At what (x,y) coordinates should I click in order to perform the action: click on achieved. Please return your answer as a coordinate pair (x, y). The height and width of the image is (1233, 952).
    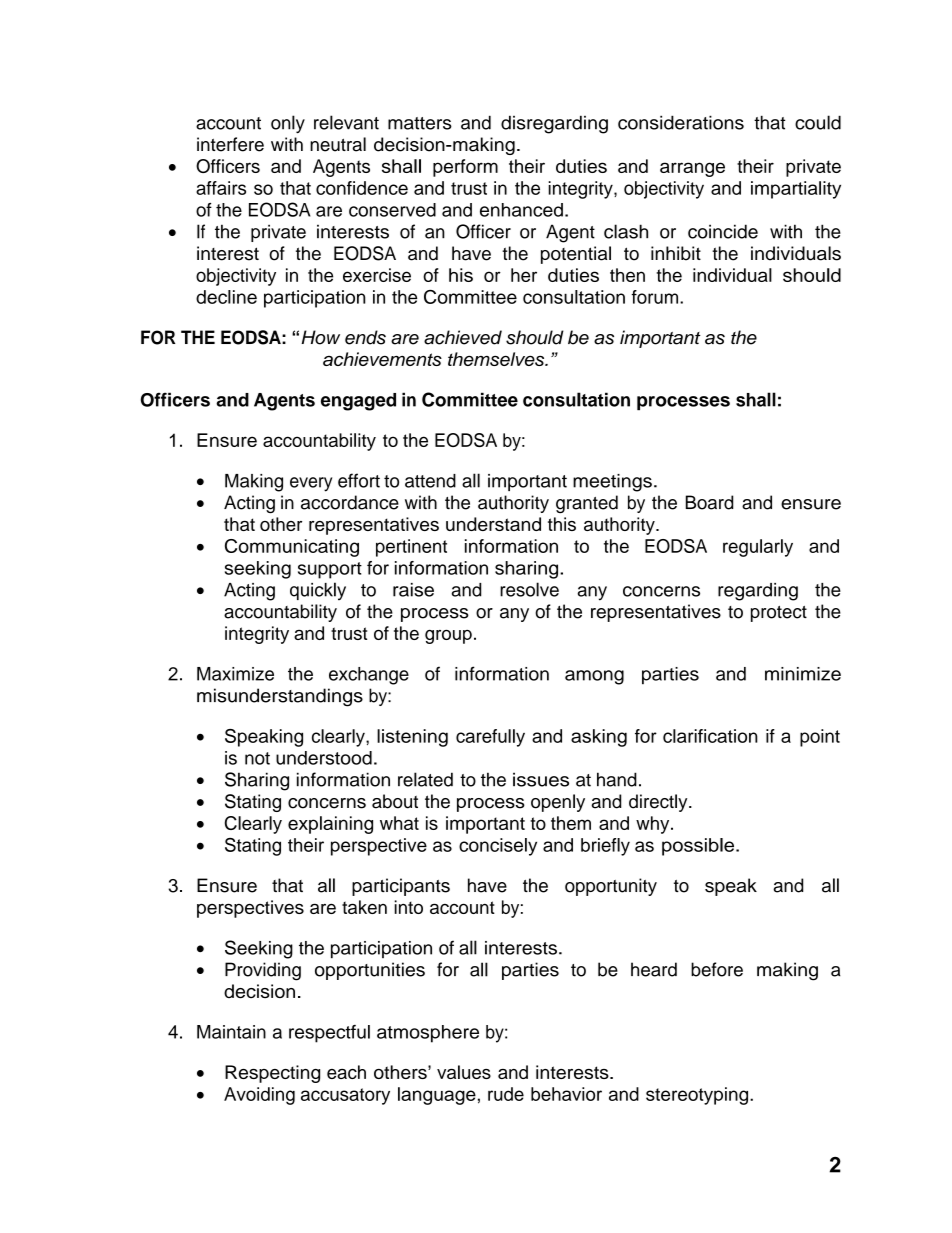
    Looking at the image, I should click on (463, 337).
